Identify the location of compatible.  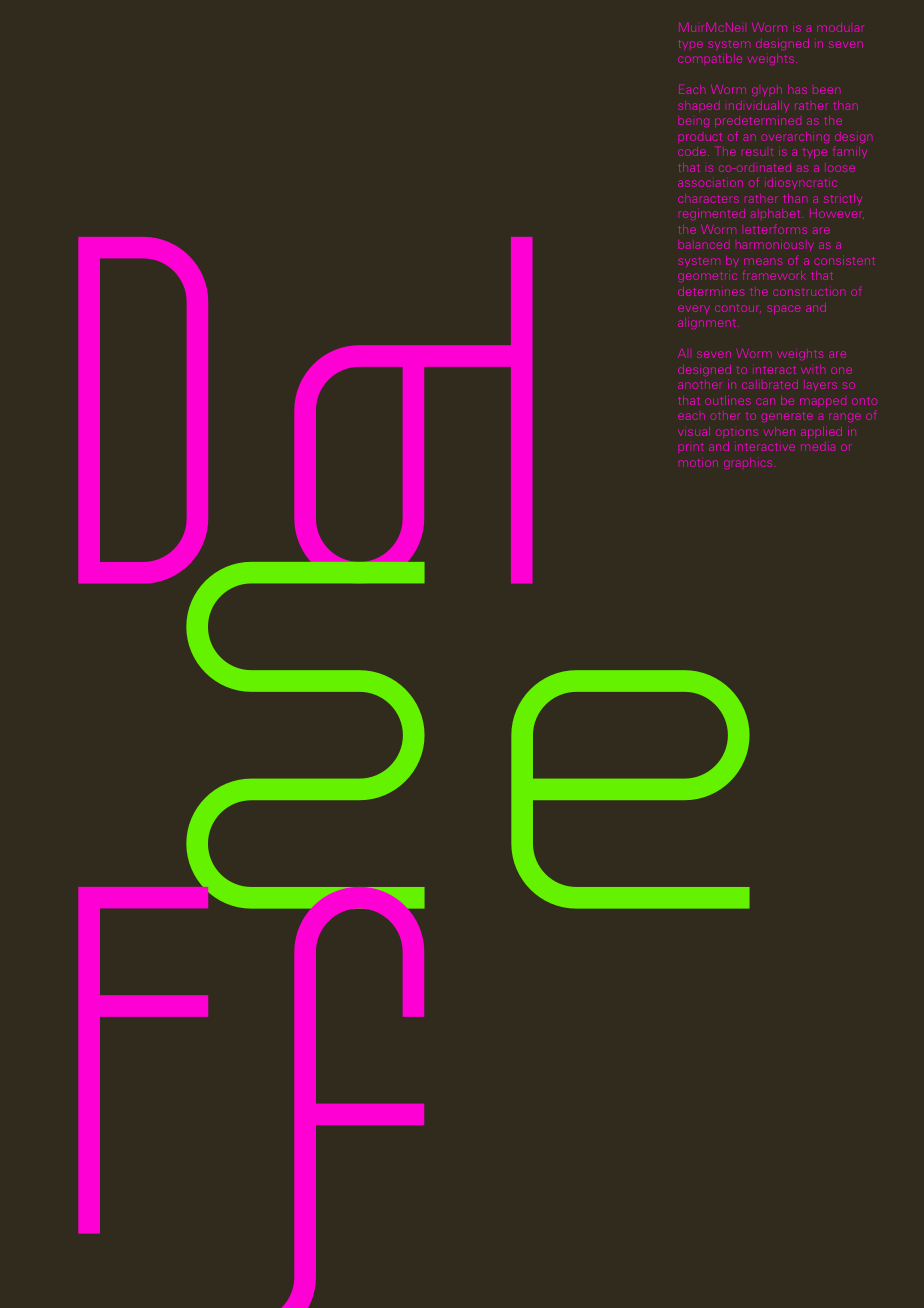
(710, 59).
